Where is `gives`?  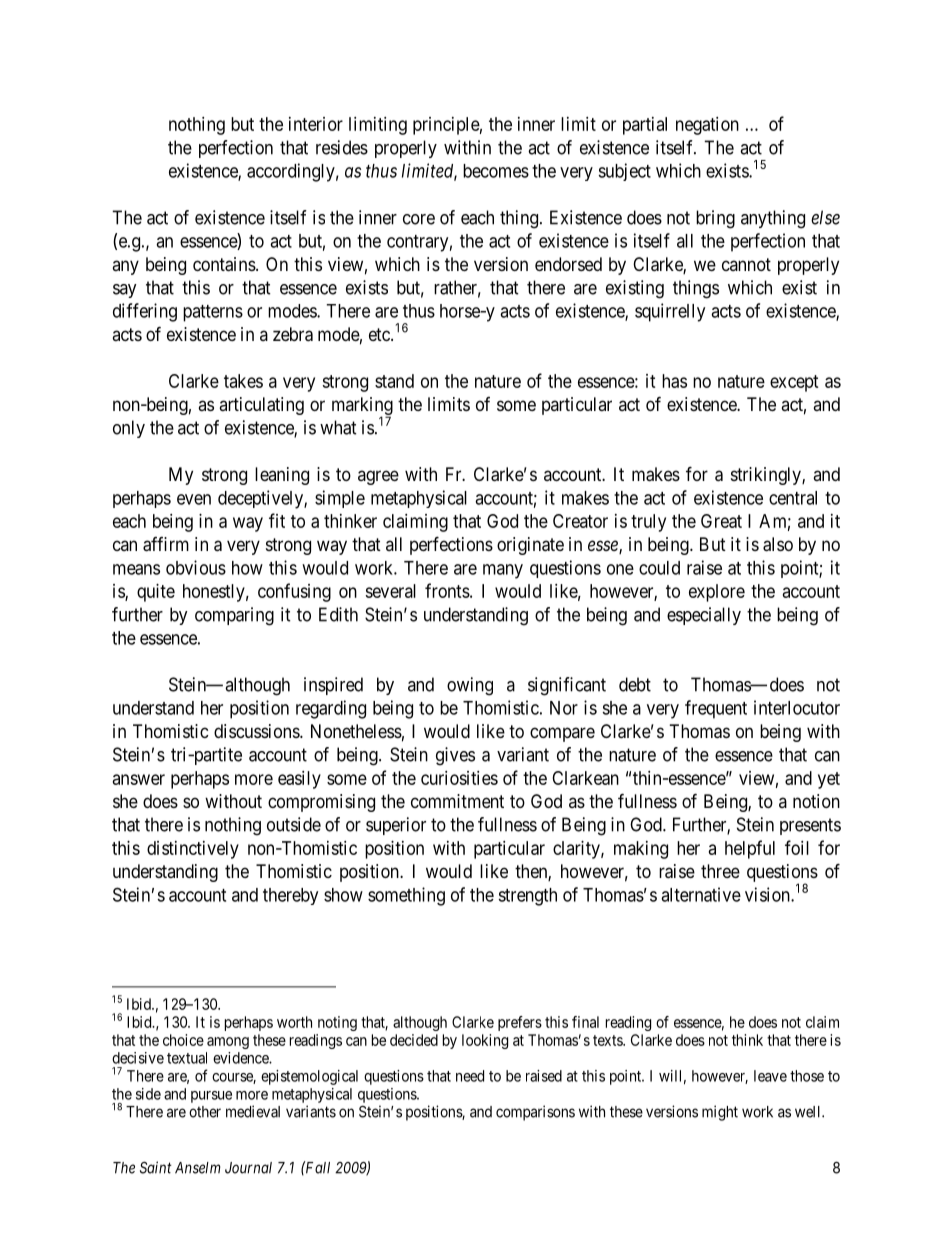
gives is located at coordinates (455, 756).
